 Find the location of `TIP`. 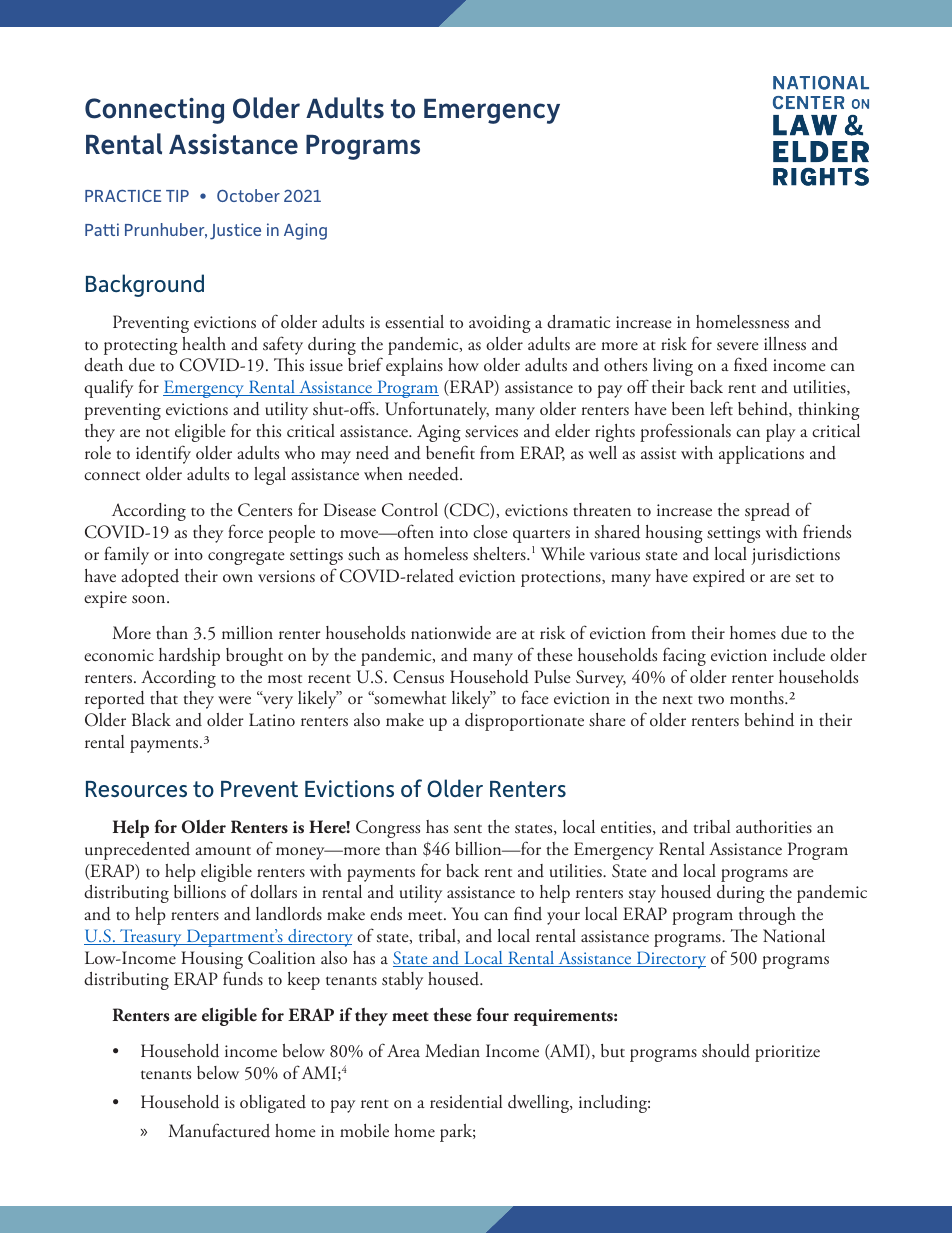

TIP is located at coordinates (177, 196).
